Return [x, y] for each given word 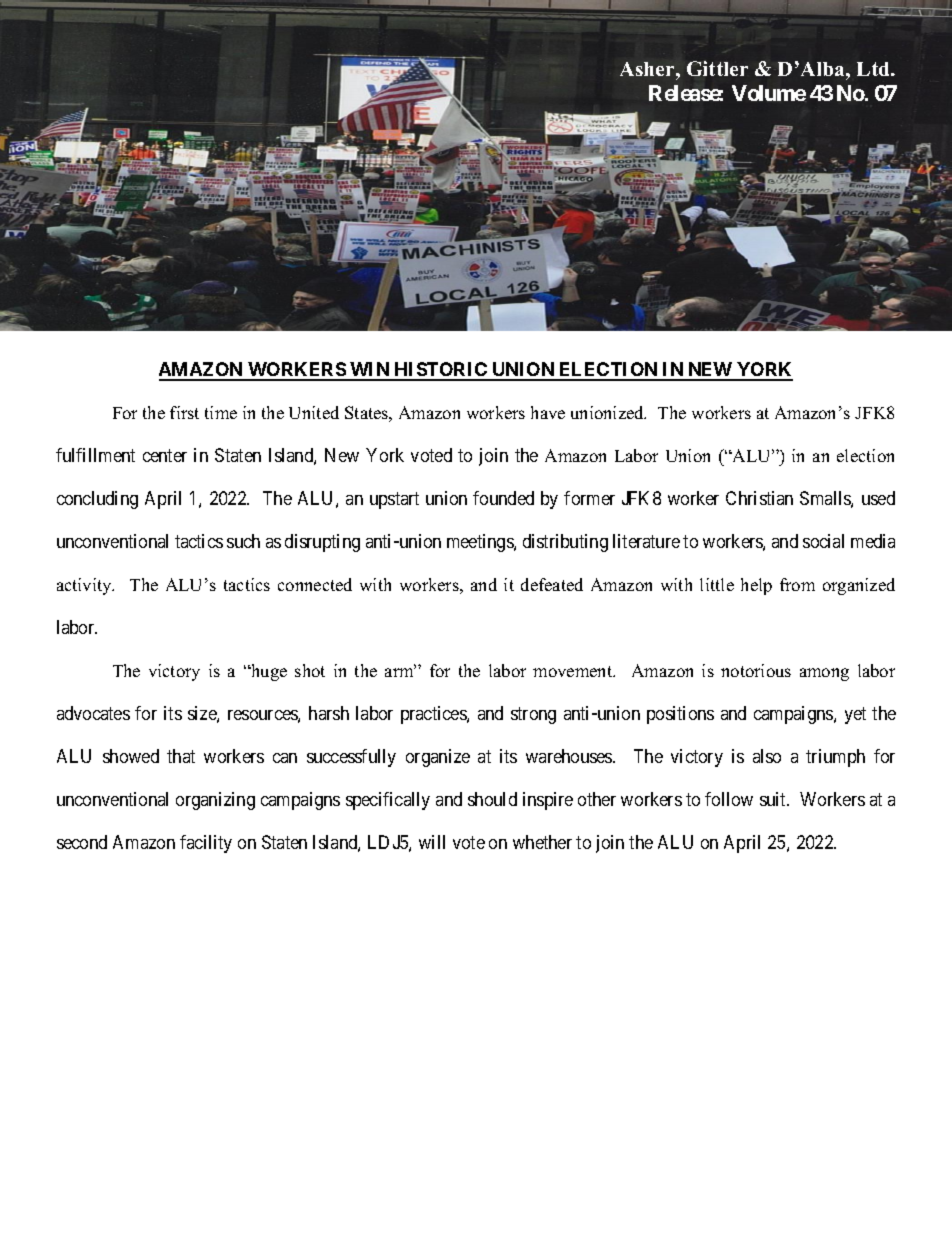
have [548, 412]
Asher [648, 69]
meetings [481, 543]
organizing [215, 801]
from [797, 584]
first [184, 412]
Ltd [874, 69]
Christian [759, 498]
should [492, 799]
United [314, 412]
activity [85, 586]
